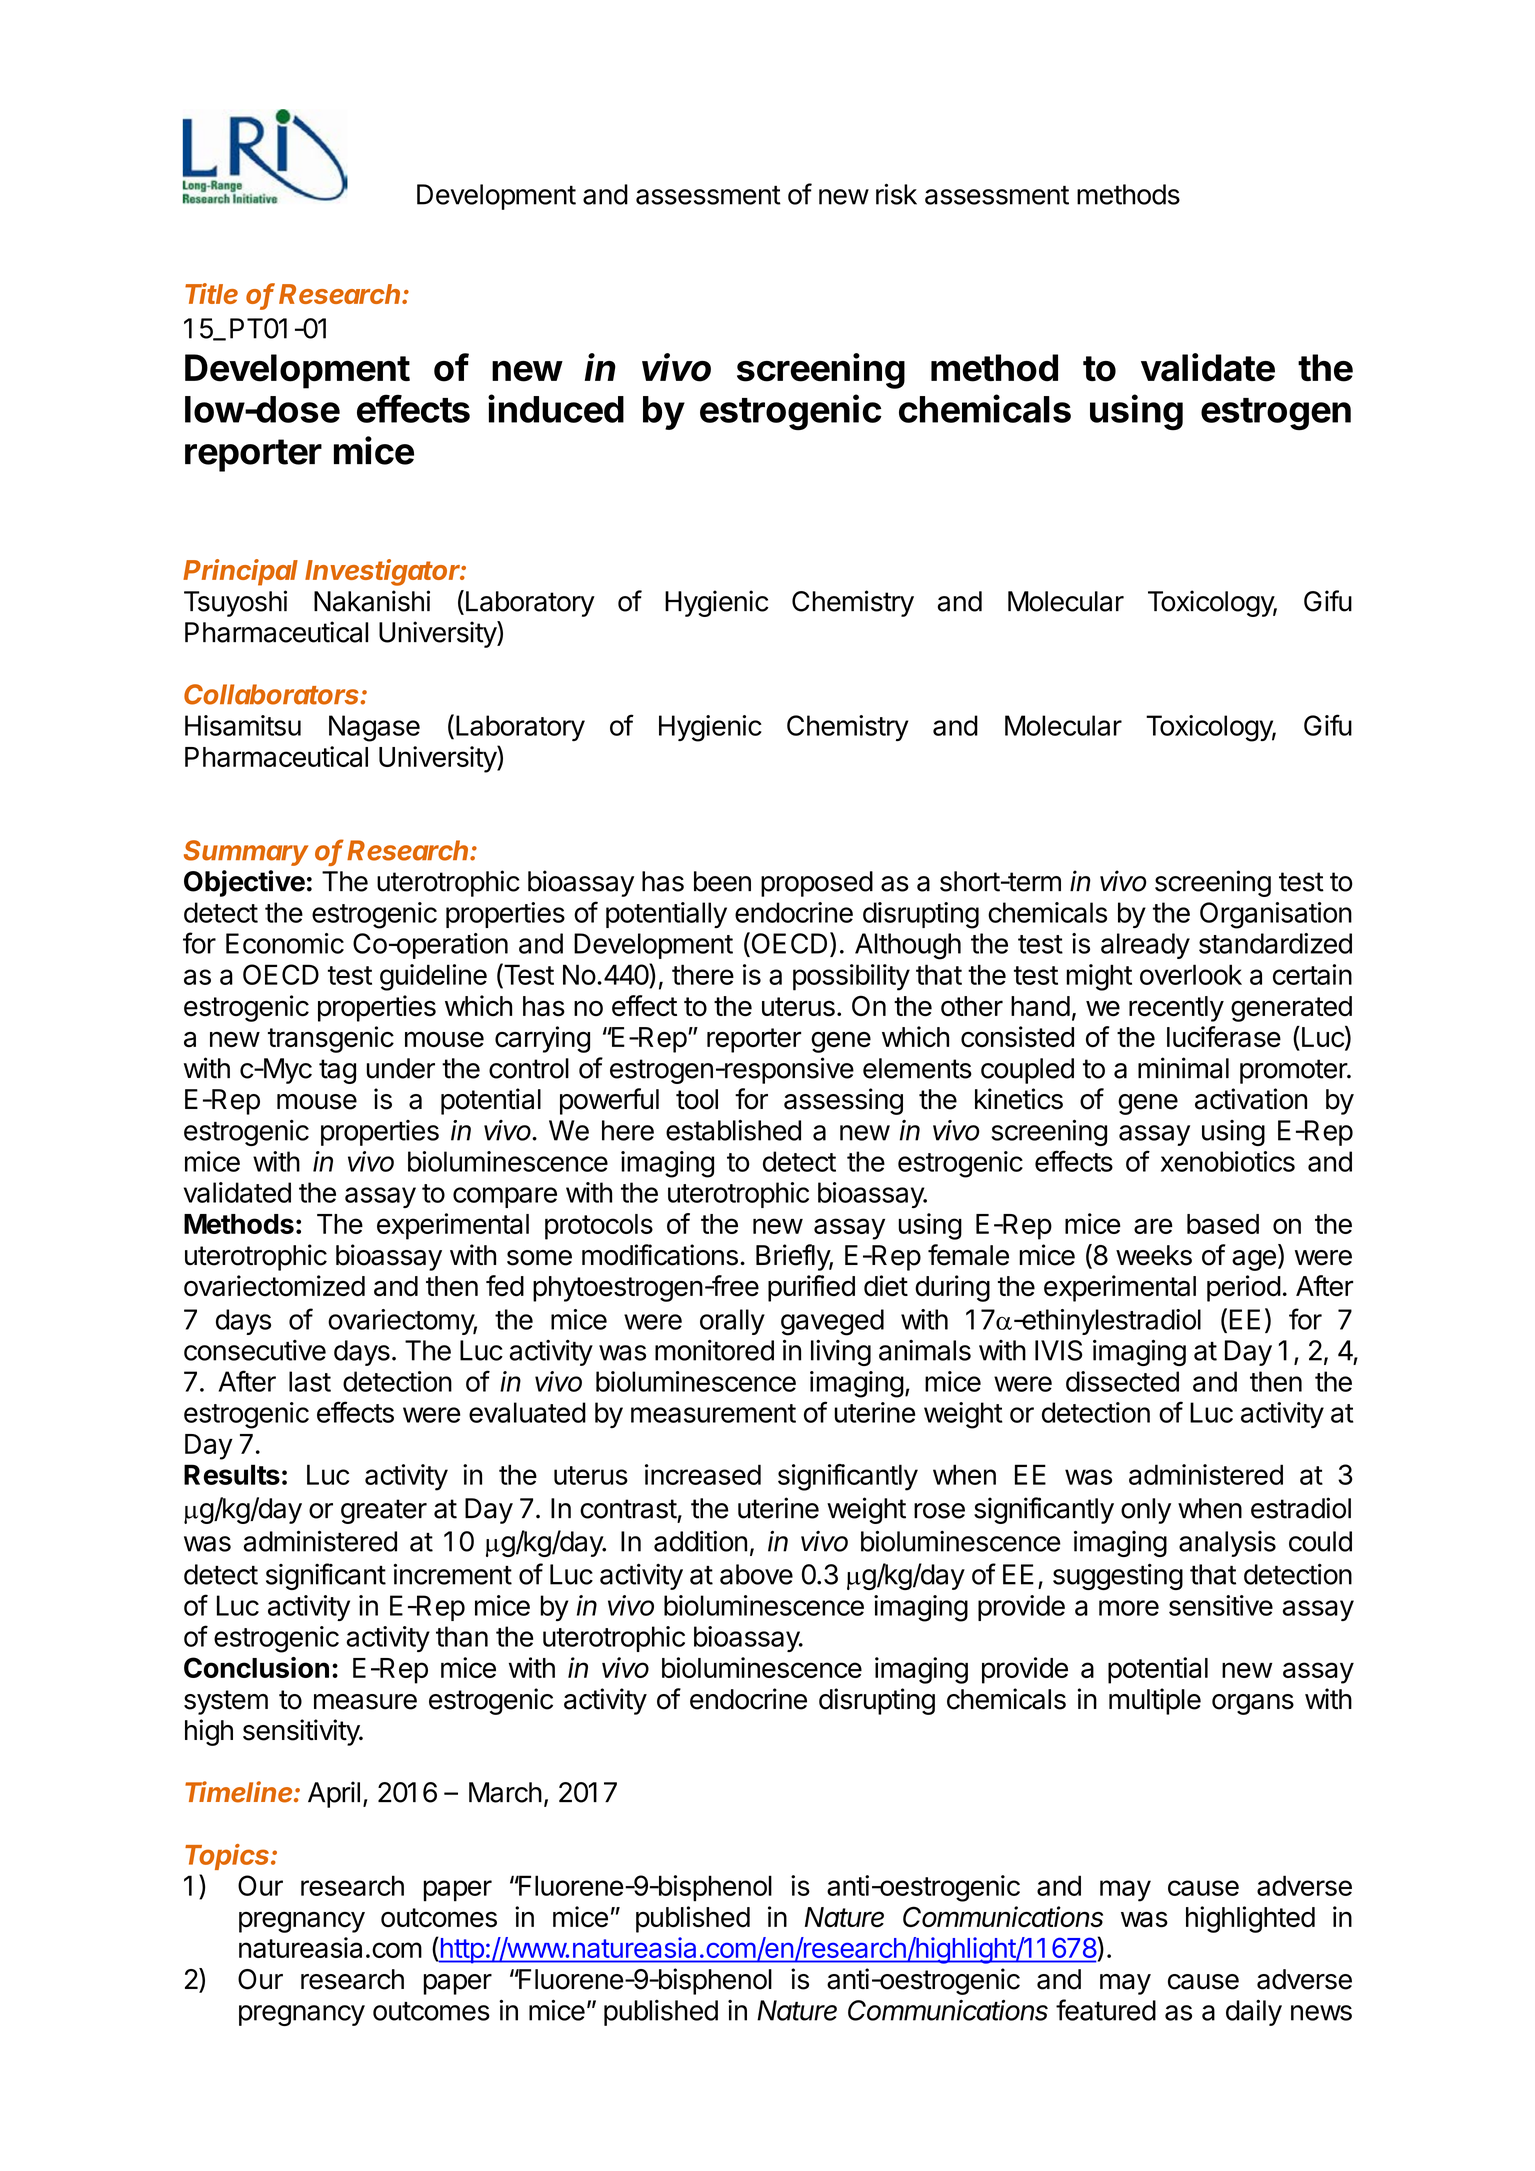  Describe the element at coordinates (334, 1794) in the screenshot. I see `April` at that location.
